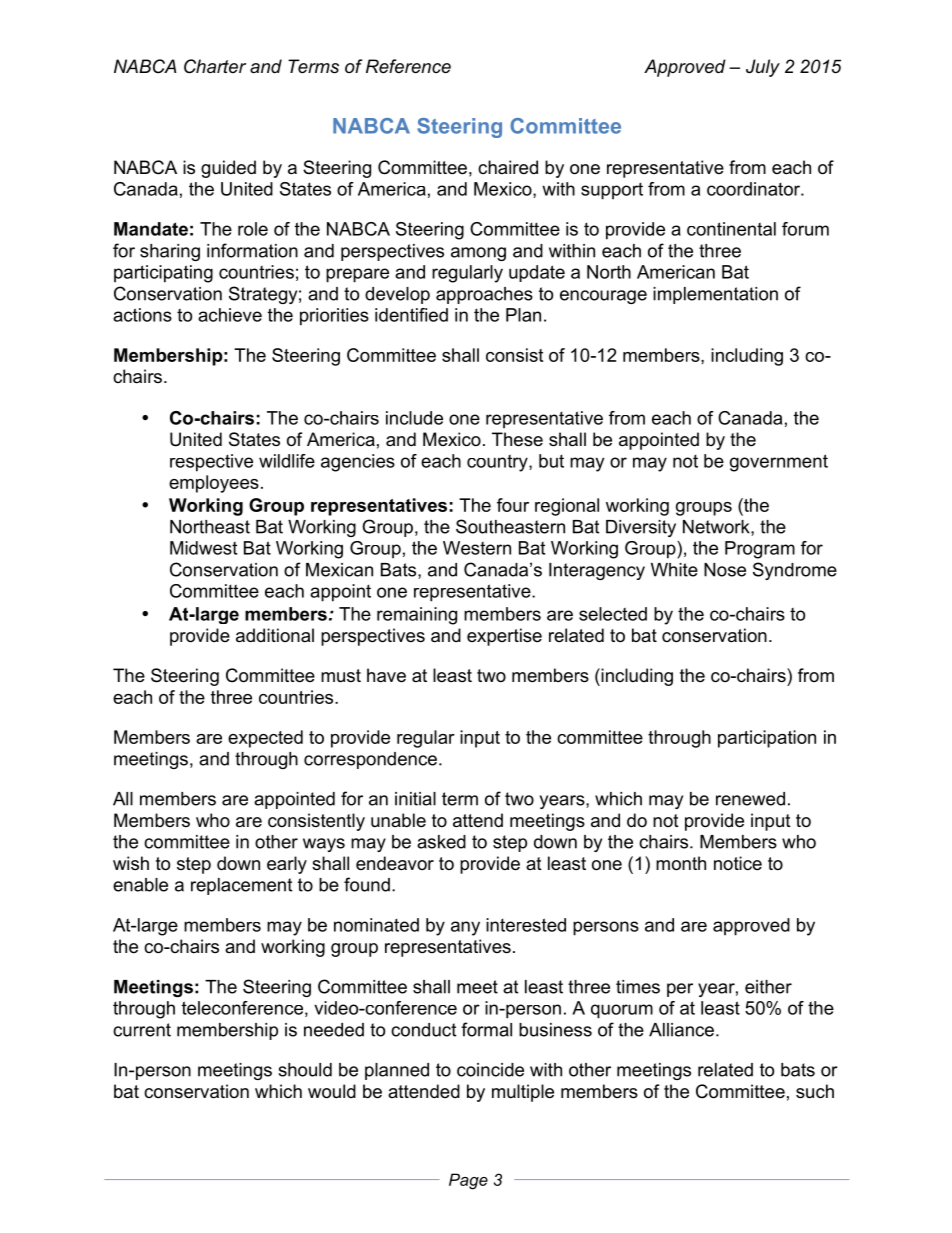 The width and height of the document is (952, 1233). I want to click on Page, so click(468, 1181).
